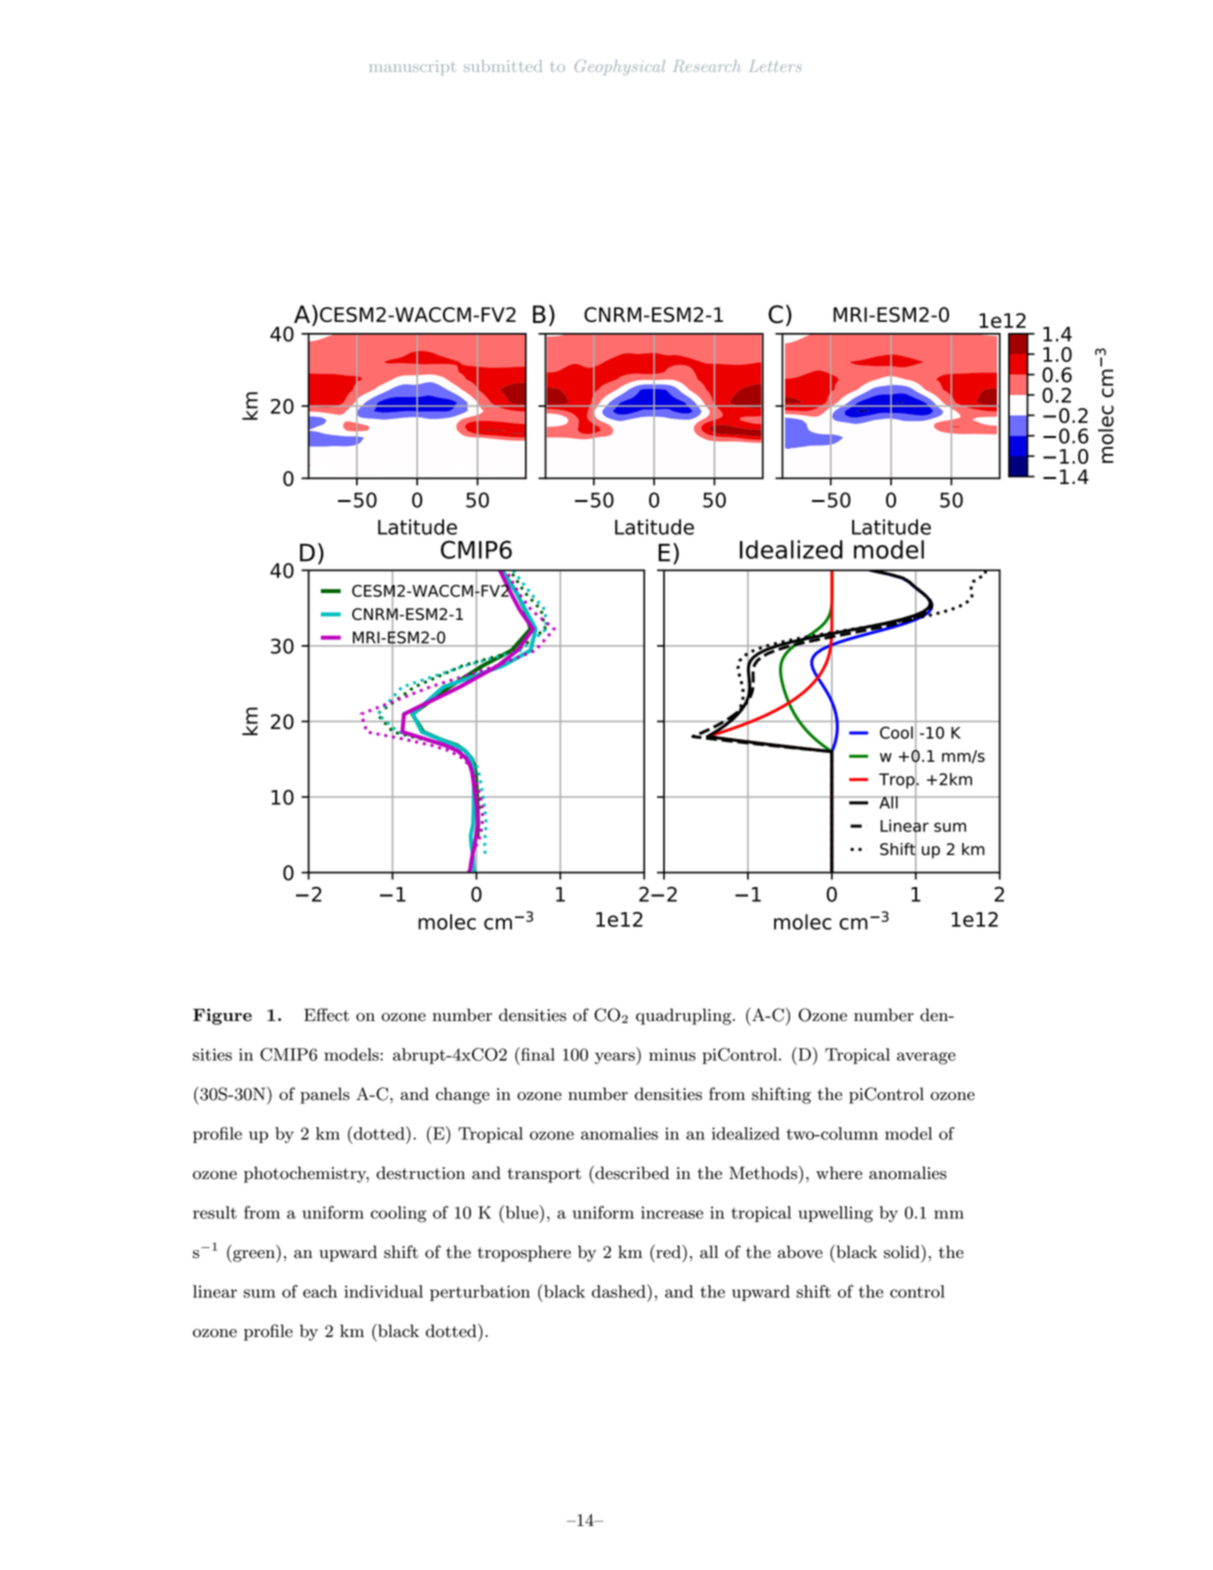 The width and height of the screenshot is (1213, 1570). Describe the element at coordinates (685, 1016) in the screenshot. I see `quadrupling` at that location.
